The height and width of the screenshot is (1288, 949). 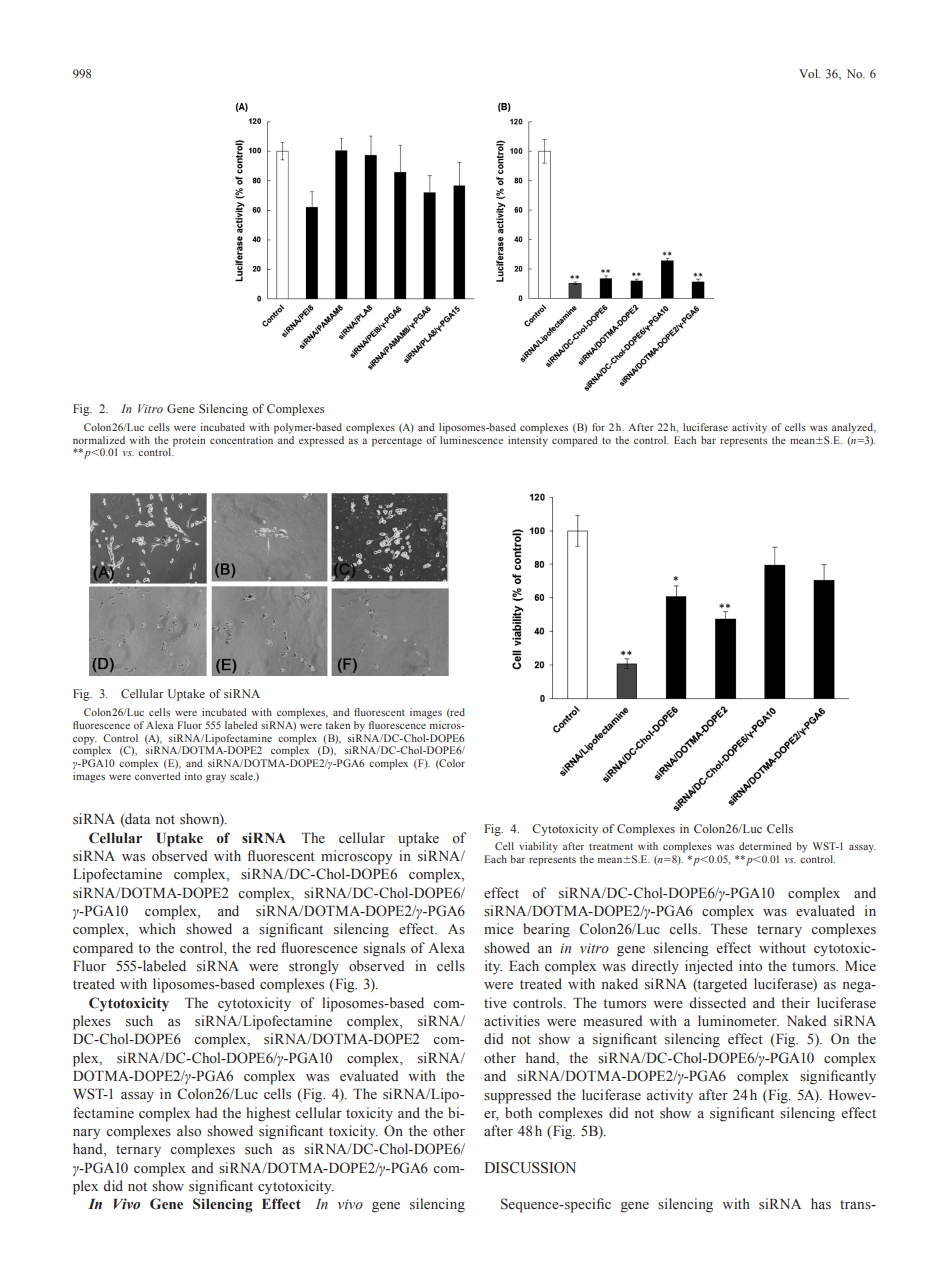 I want to click on for, so click(x=598, y=427).
